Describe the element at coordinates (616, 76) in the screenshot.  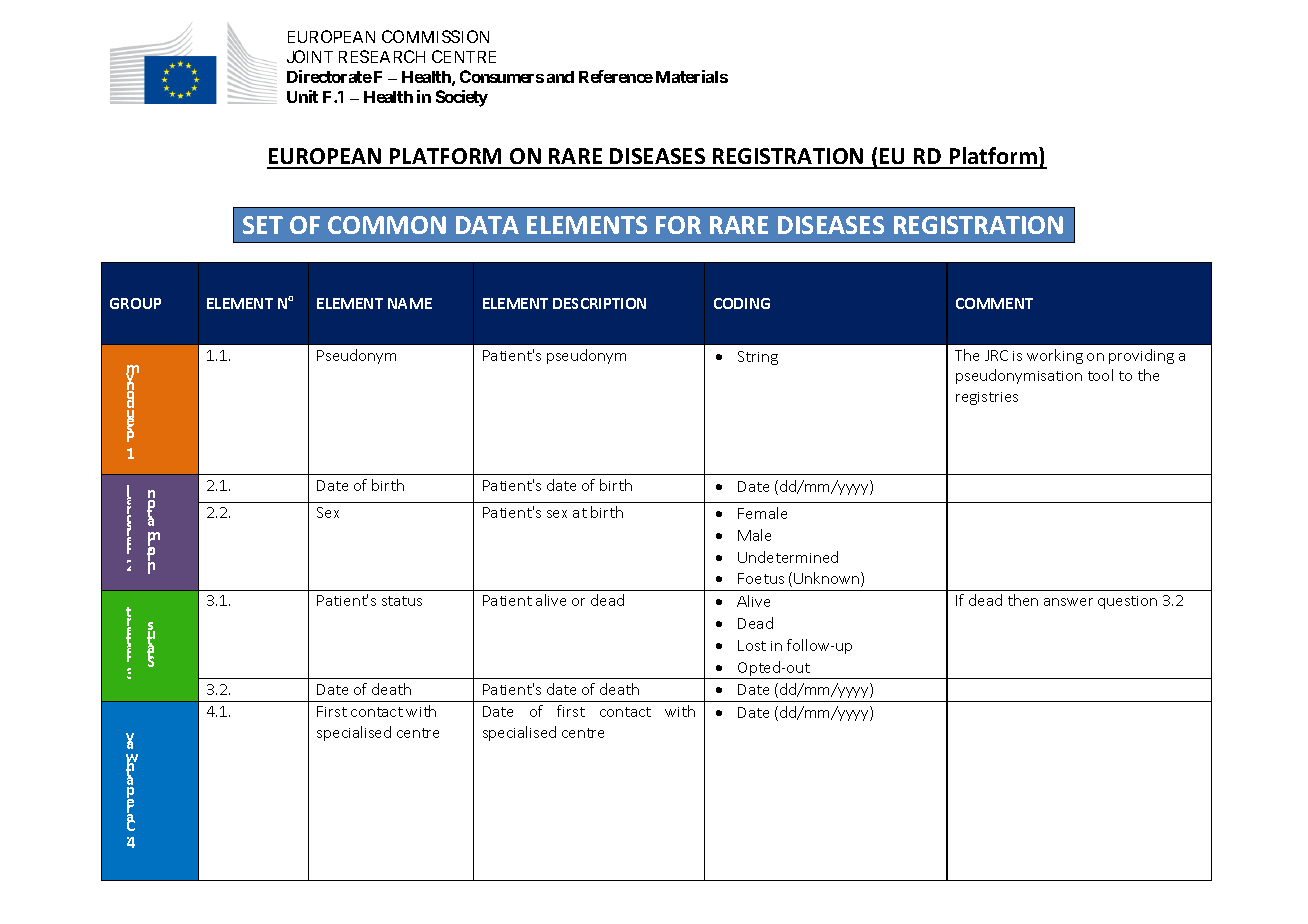
I see `Reference` at that location.
